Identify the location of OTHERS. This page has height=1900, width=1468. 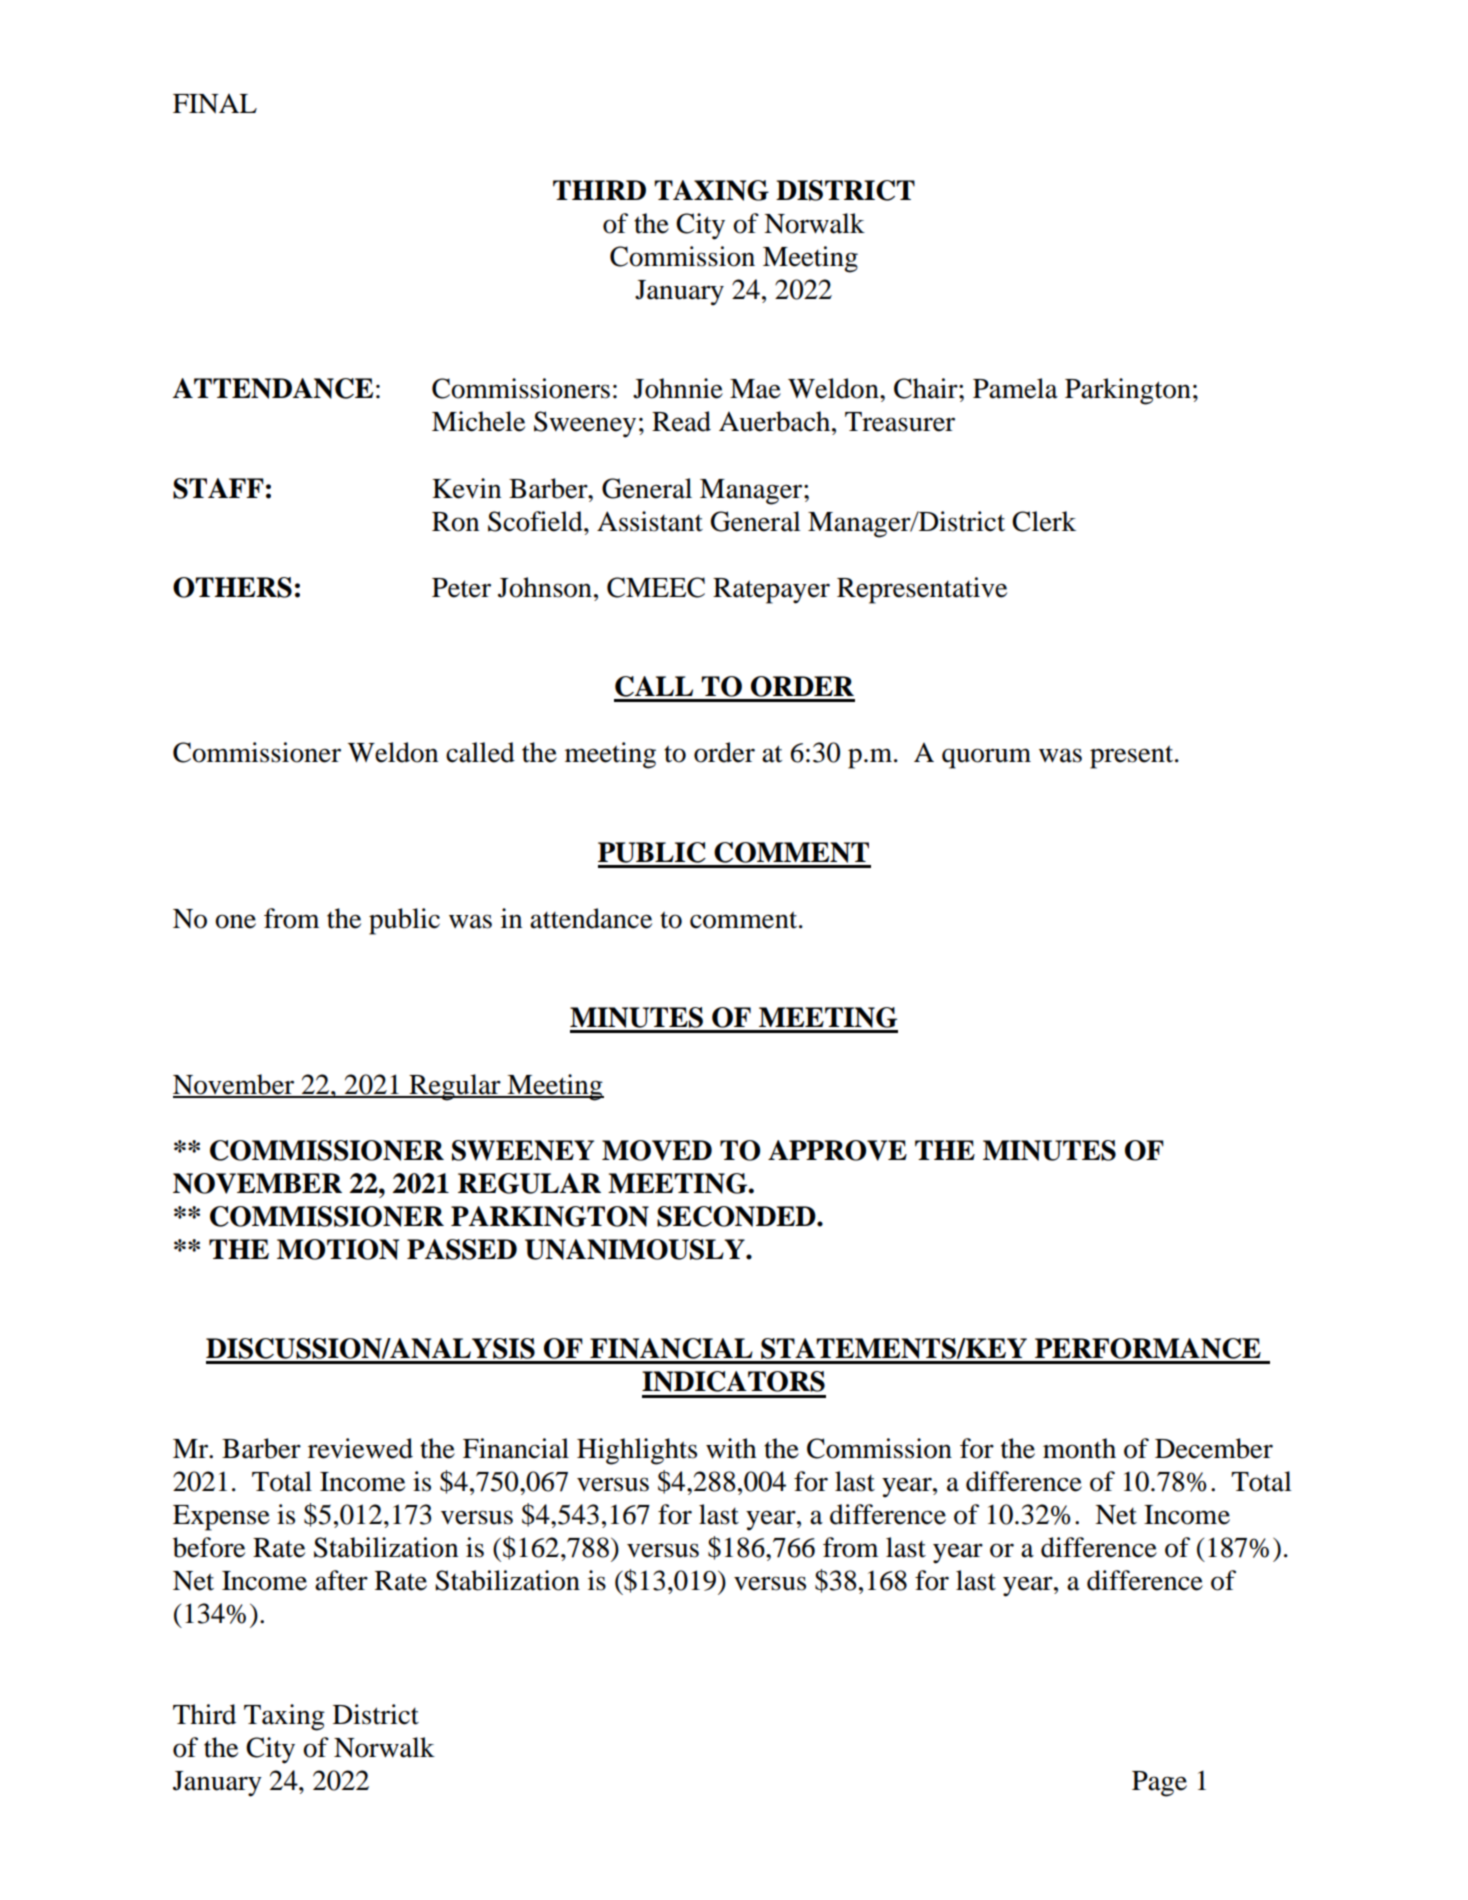
(232, 587).
